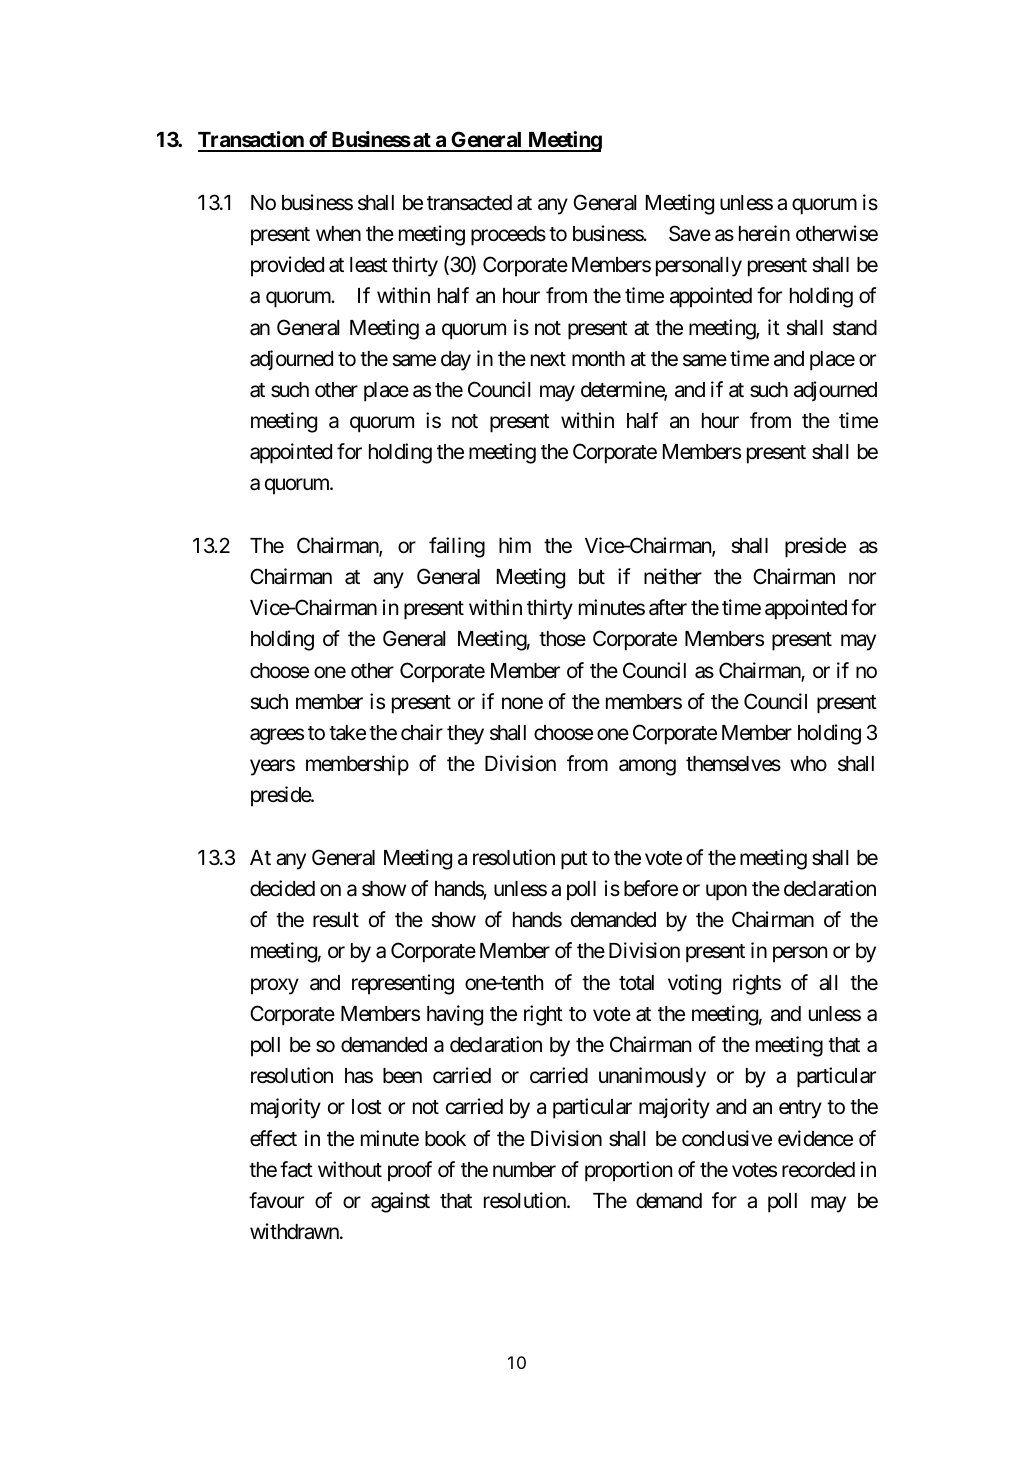 Image resolution: width=1032 pixels, height=1459 pixels. I want to click on transacted, so click(469, 203).
